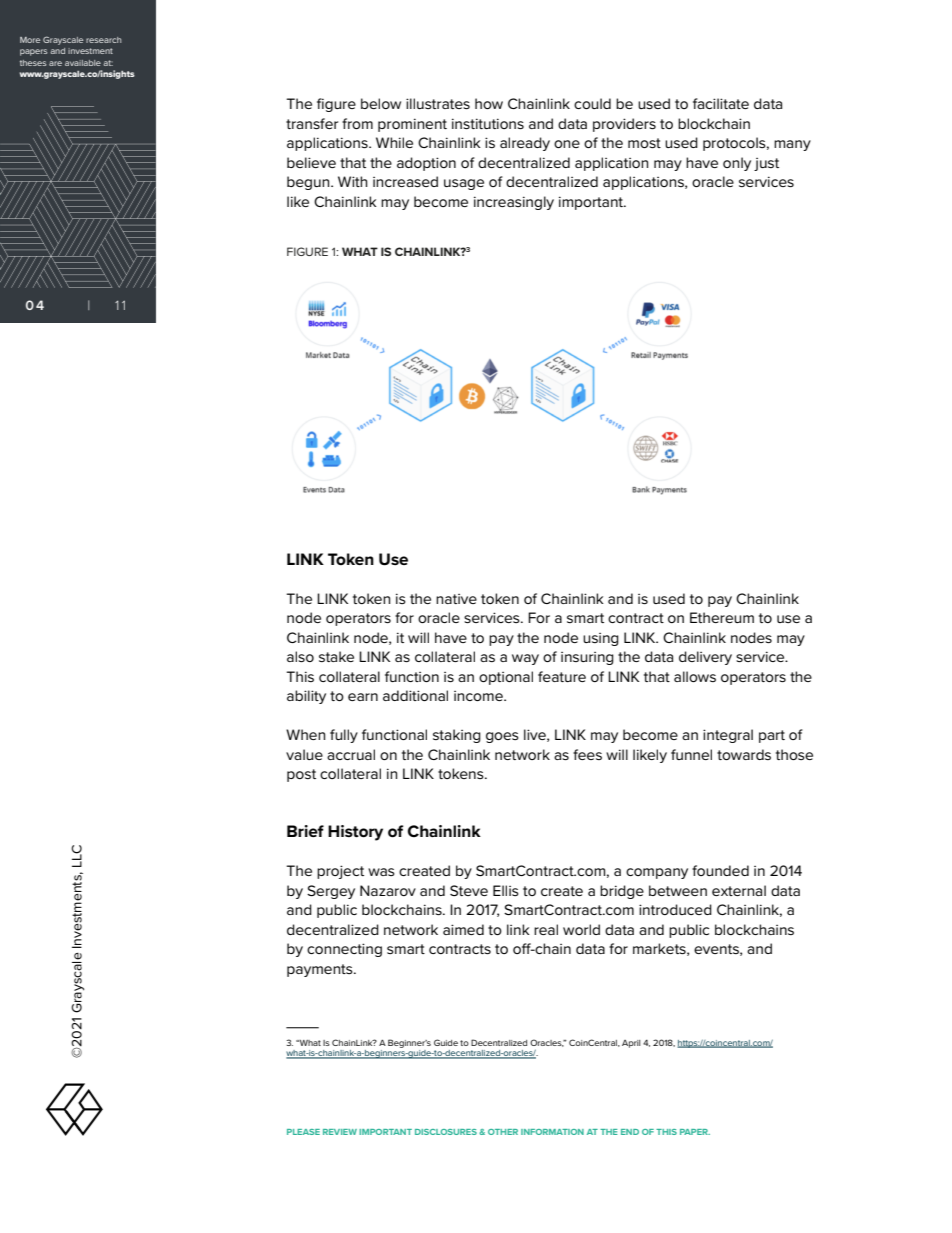 The image size is (952, 1233). Describe the element at coordinates (721, 103) in the screenshot. I see `facilitate` at that location.
